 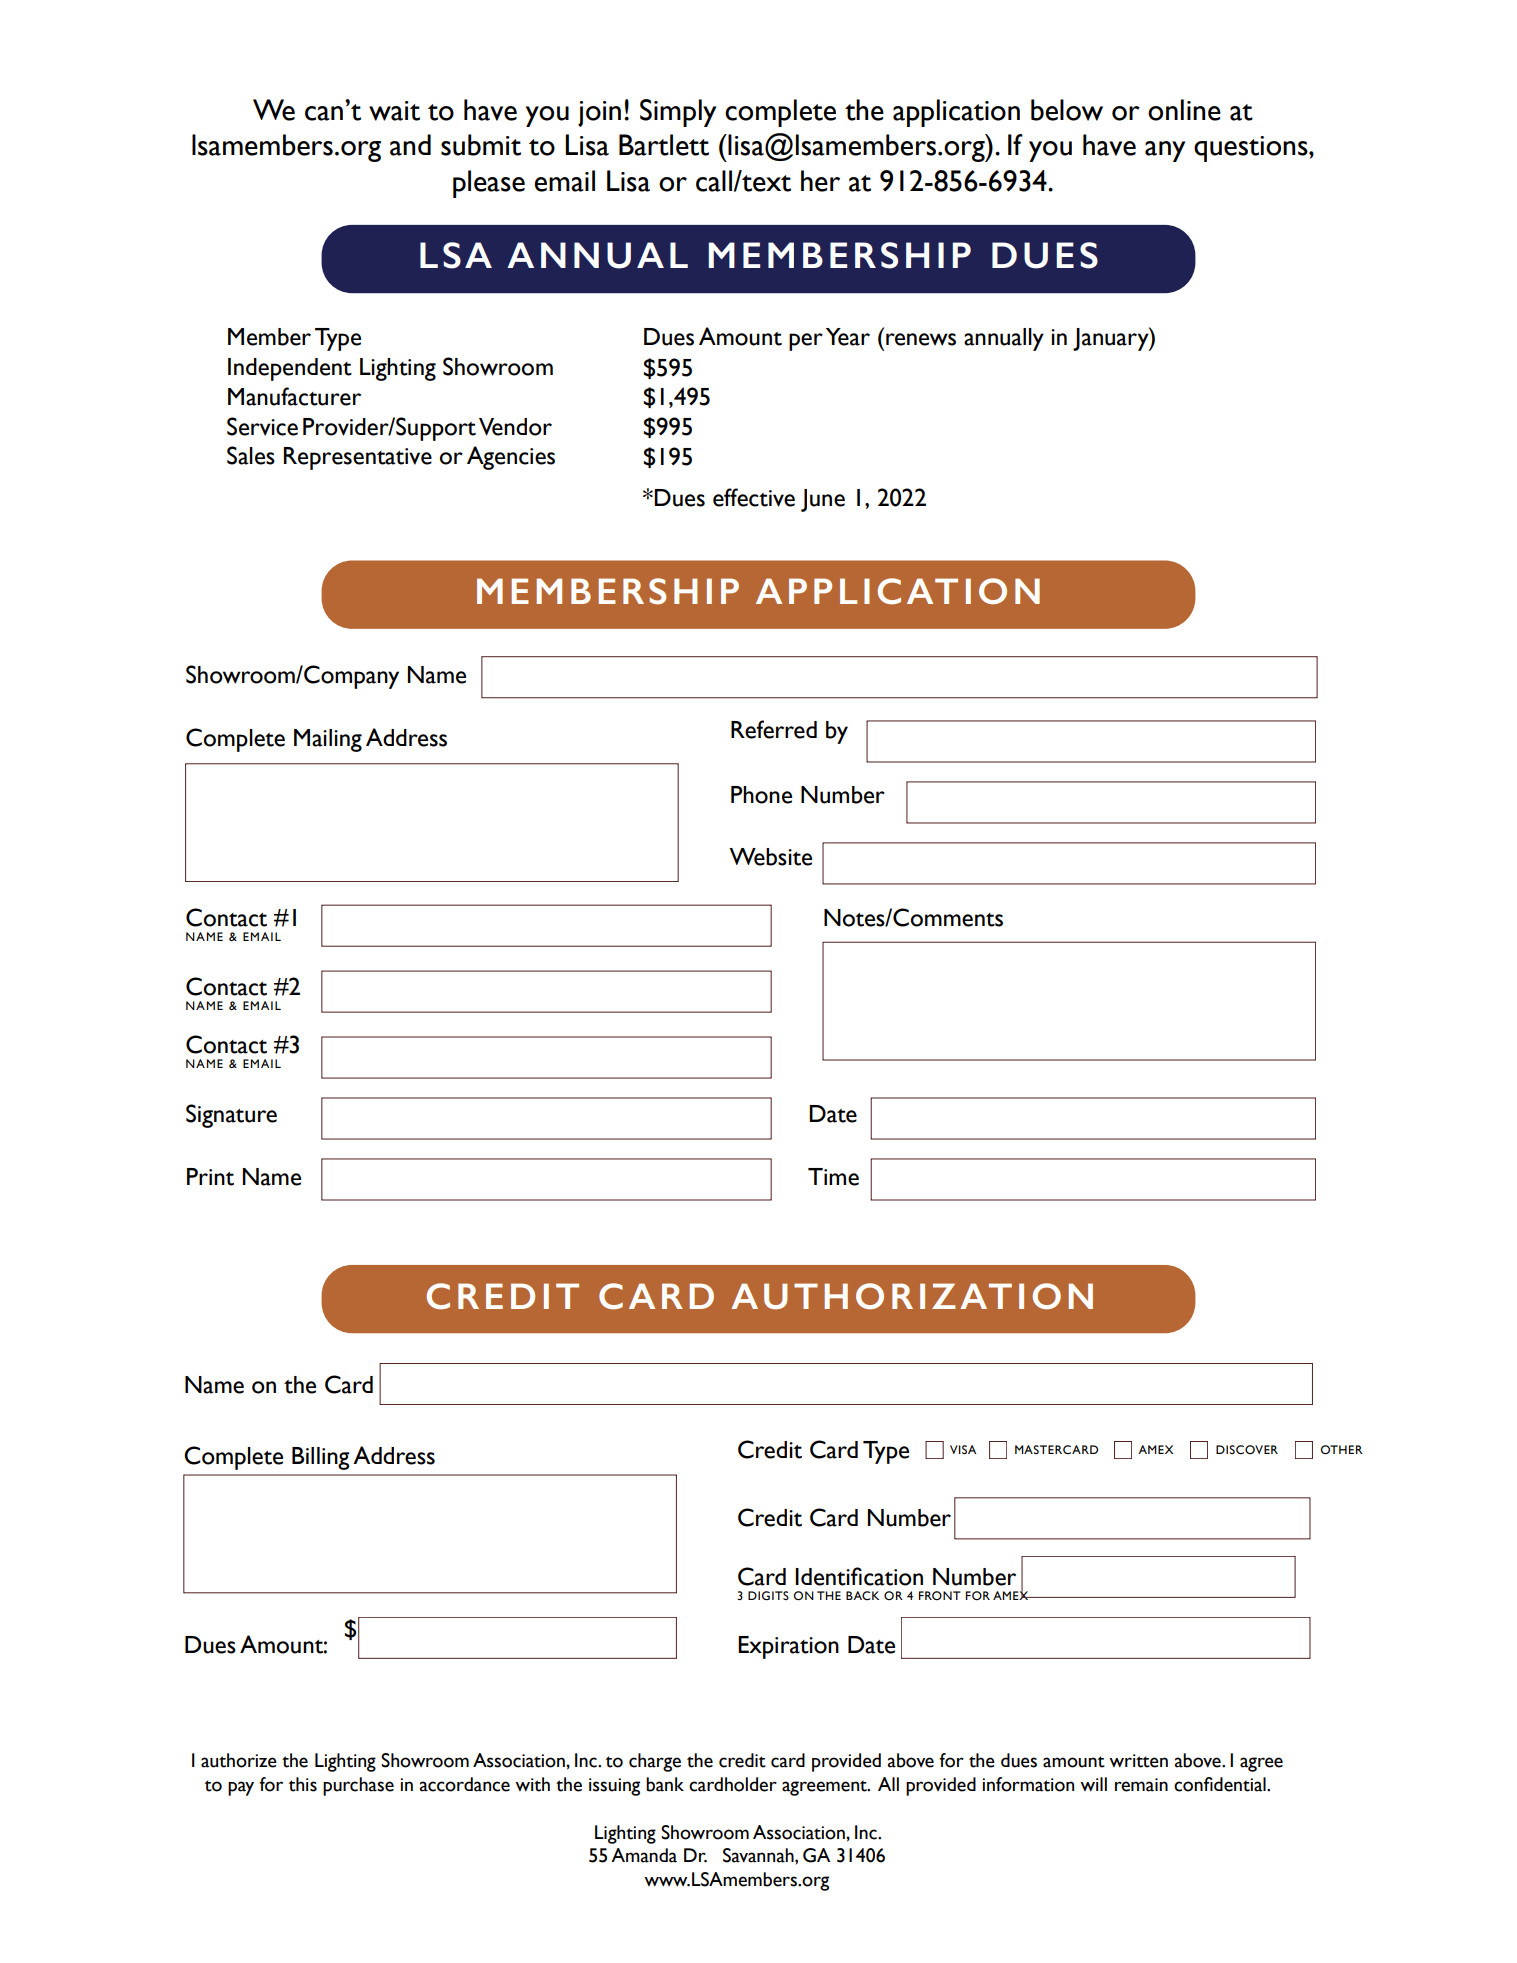 I want to click on Bartlett, so click(x=664, y=145).
